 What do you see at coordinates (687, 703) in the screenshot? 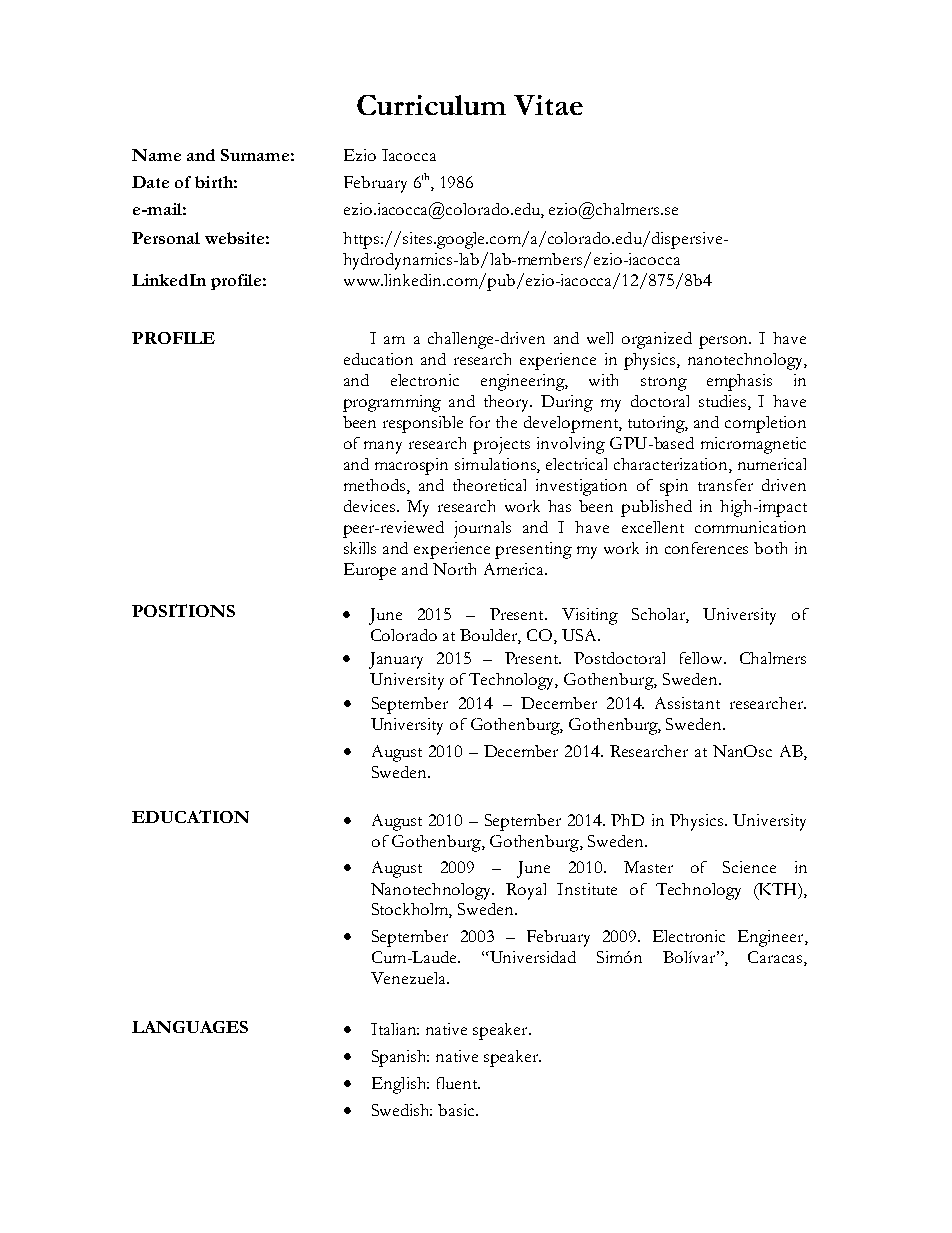
I see `Assistant` at bounding box center [687, 703].
